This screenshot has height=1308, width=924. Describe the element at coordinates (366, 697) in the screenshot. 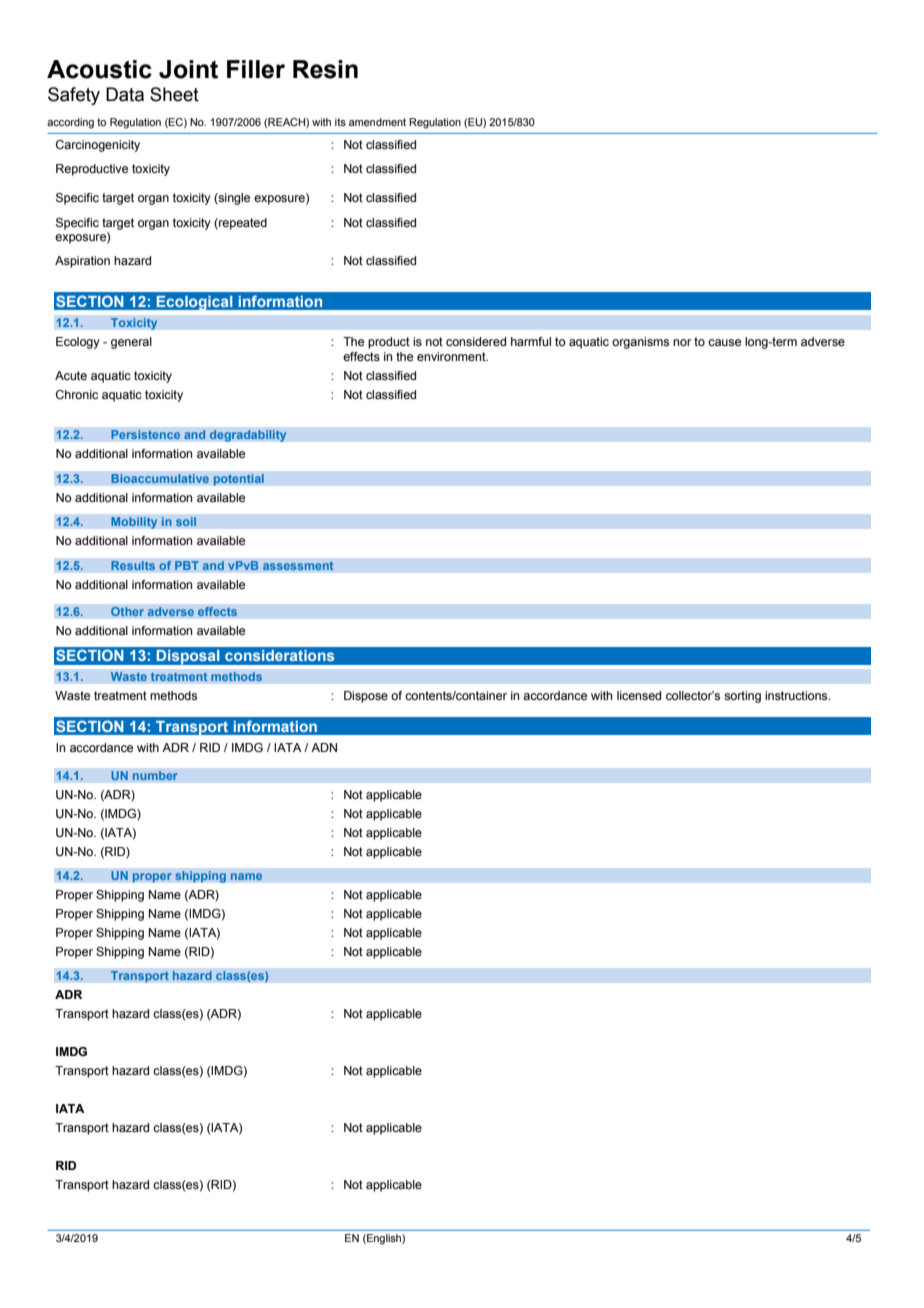

I see `Dispose` at that location.
